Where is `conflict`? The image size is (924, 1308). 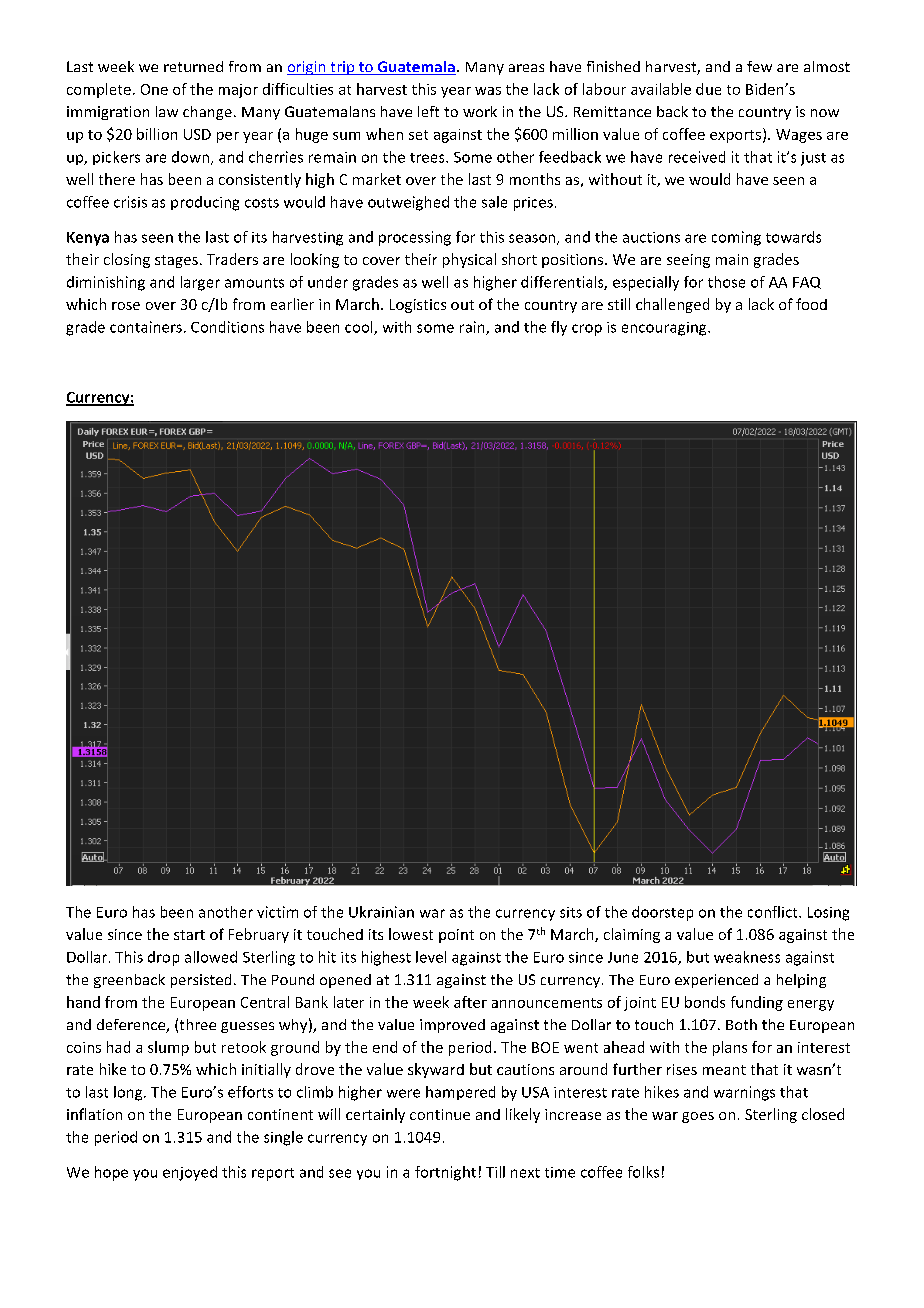
conflict is located at coordinates (774, 912).
